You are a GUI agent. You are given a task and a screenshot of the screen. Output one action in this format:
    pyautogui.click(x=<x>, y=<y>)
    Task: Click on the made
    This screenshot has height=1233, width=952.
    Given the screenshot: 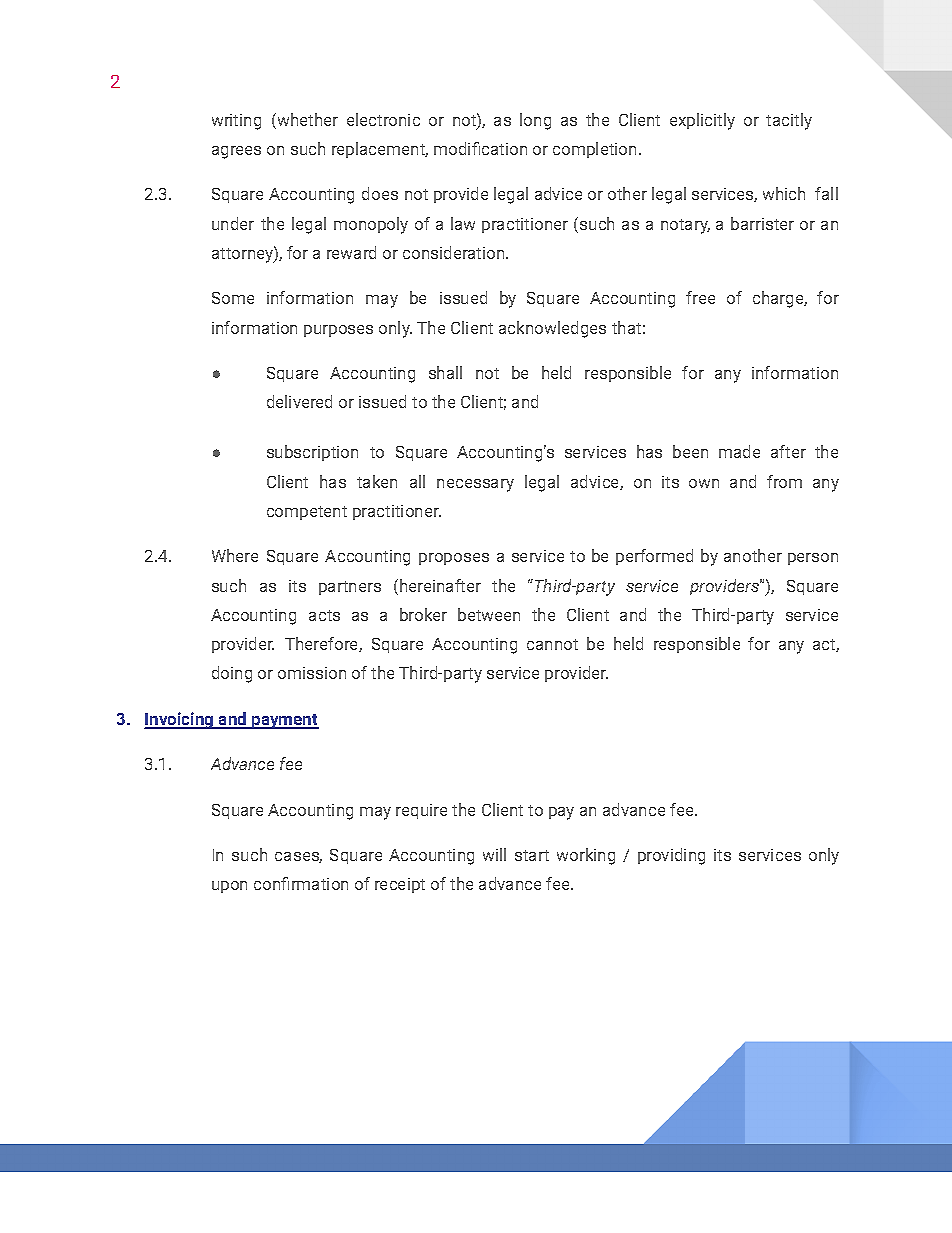 What is the action you would take?
    pyautogui.click(x=739, y=451)
